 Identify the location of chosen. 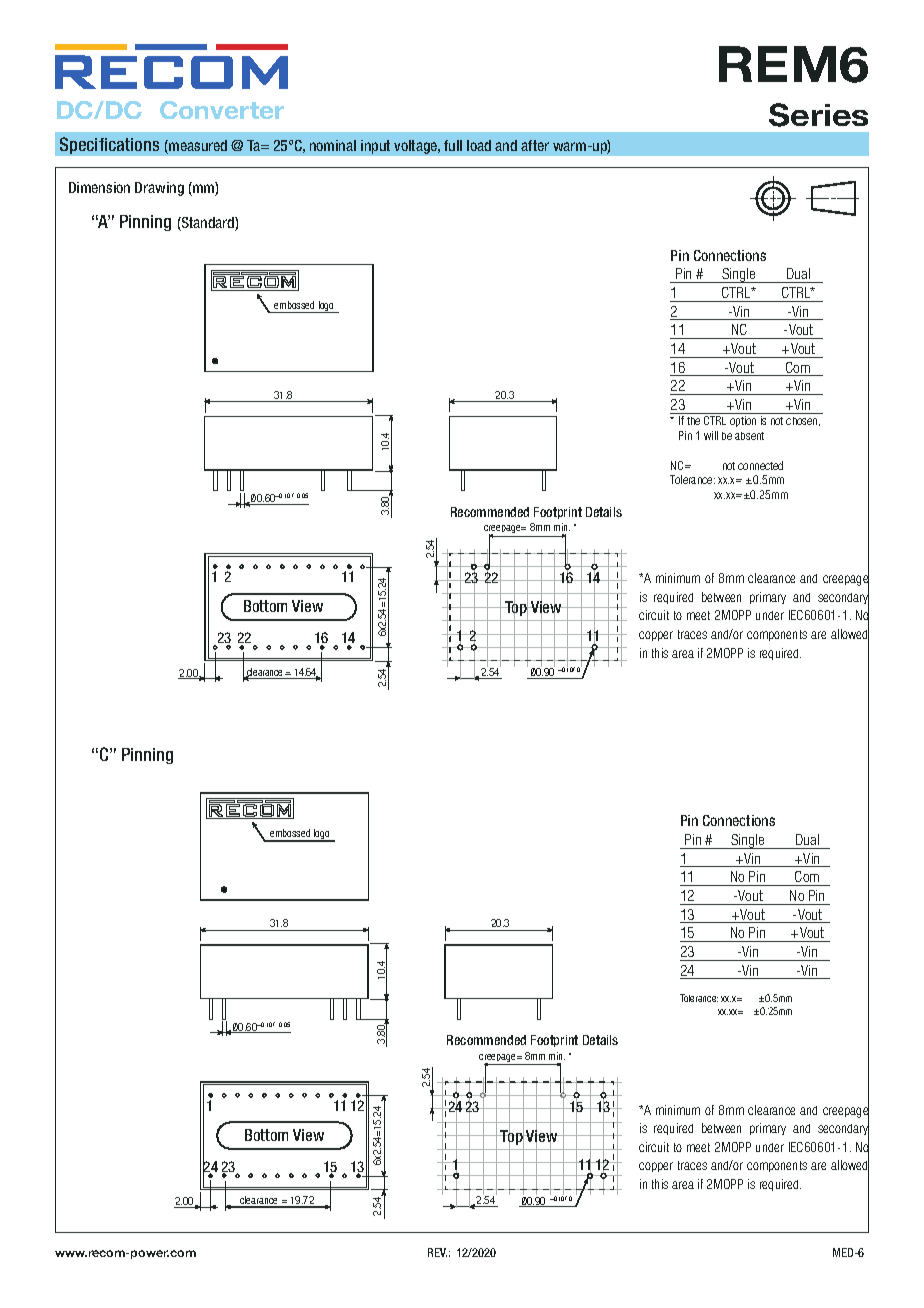
(803, 421).
